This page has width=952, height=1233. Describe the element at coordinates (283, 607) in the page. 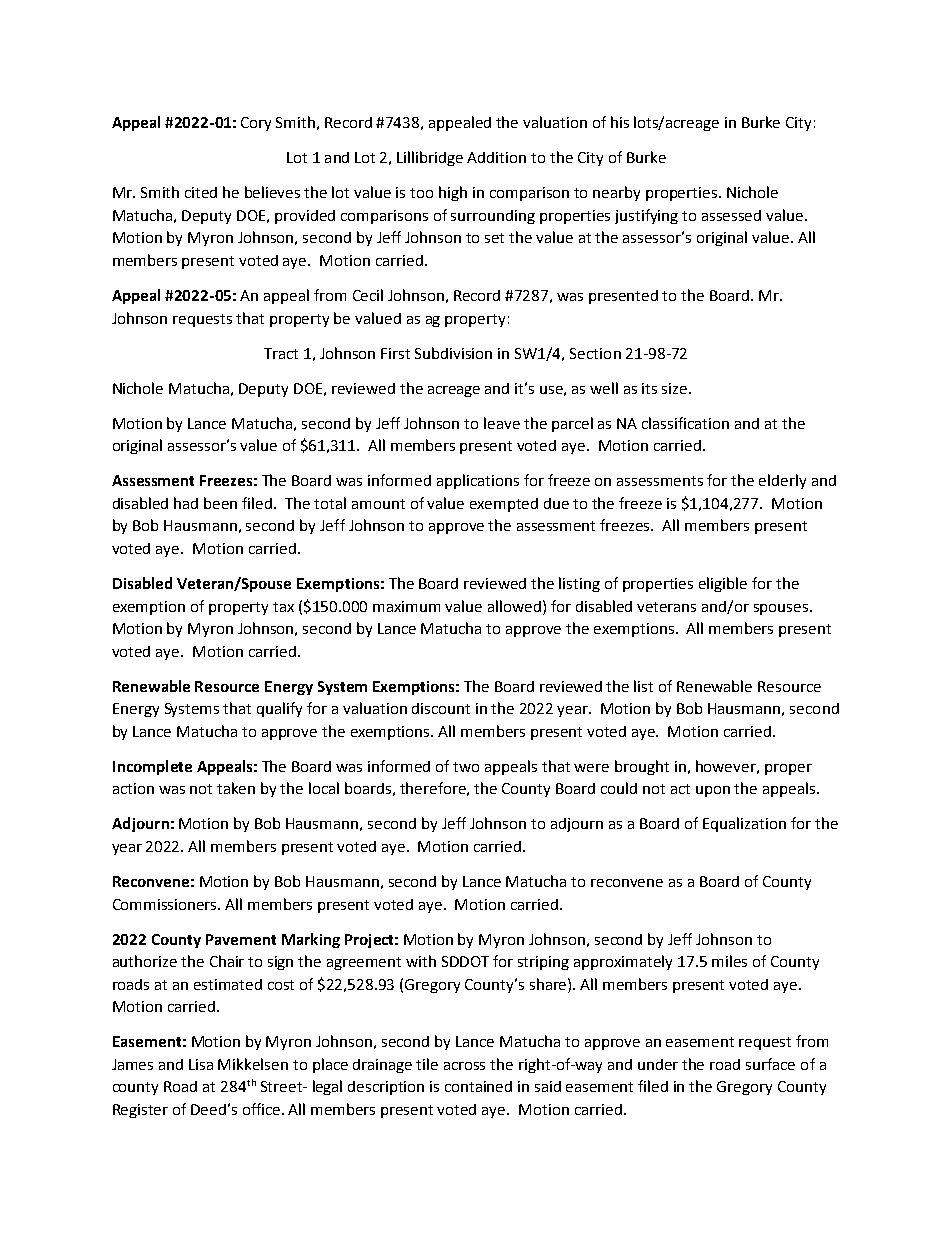

I see `tax` at that location.
